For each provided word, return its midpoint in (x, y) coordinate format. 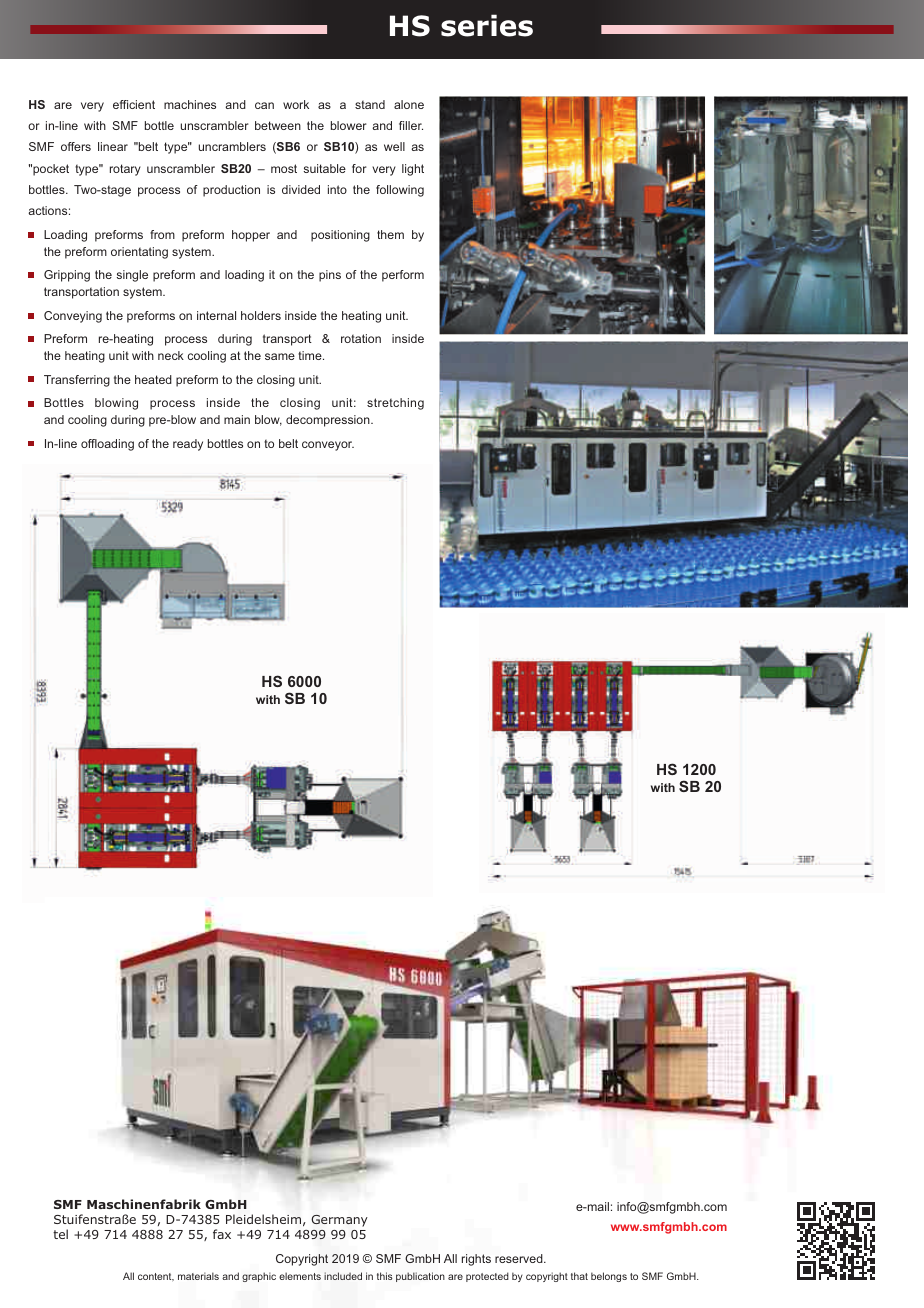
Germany (339, 1221)
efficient (134, 104)
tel (60, 1234)
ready (188, 445)
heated (153, 379)
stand (370, 104)
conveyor (328, 446)
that (579, 1276)
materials (198, 1276)
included (343, 1276)
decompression (329, 421)
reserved (520, 1258)
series (487, 25)
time (311, 355)
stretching (395, 404)
